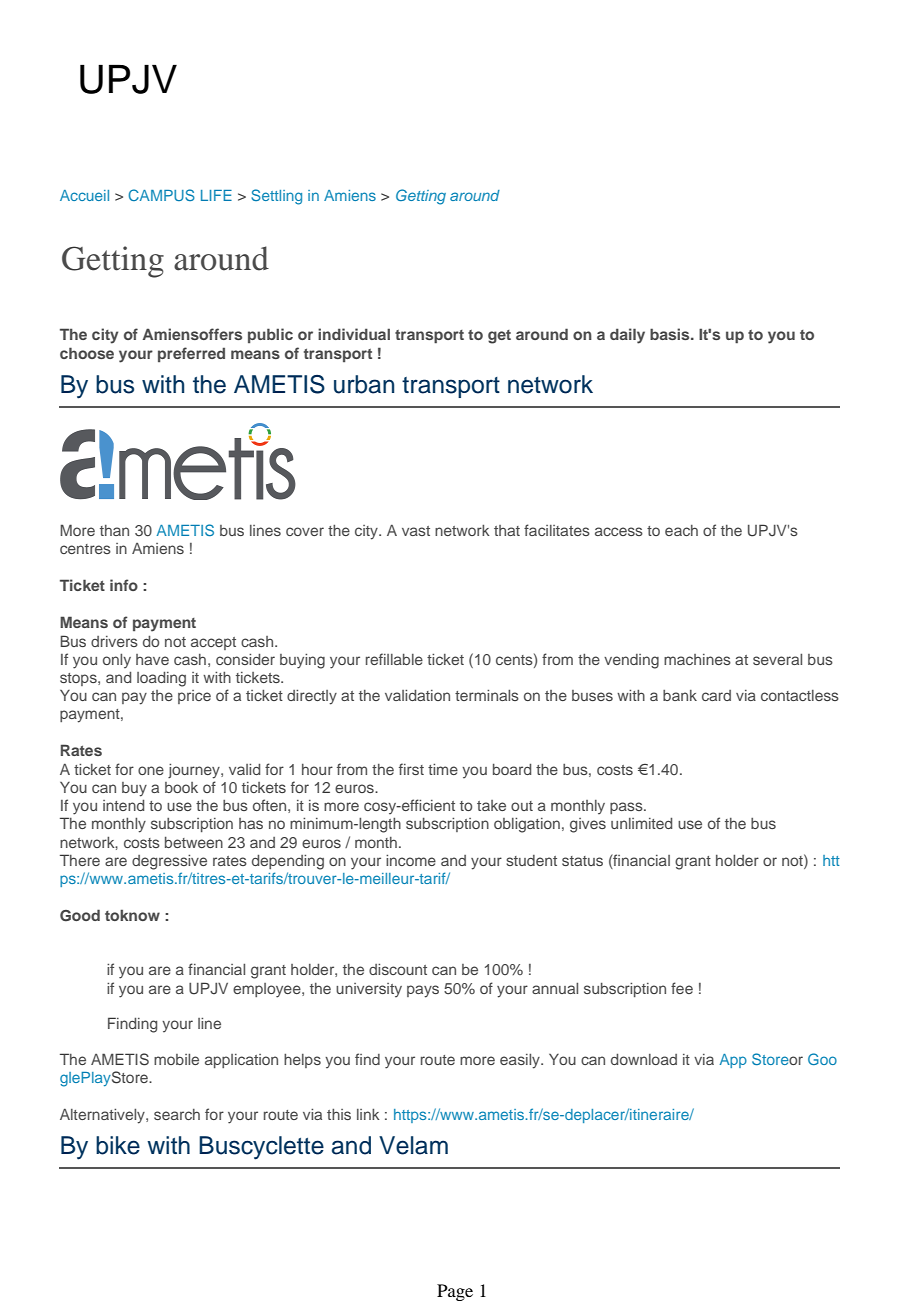  I want to click on daily, so click(627, 336).
